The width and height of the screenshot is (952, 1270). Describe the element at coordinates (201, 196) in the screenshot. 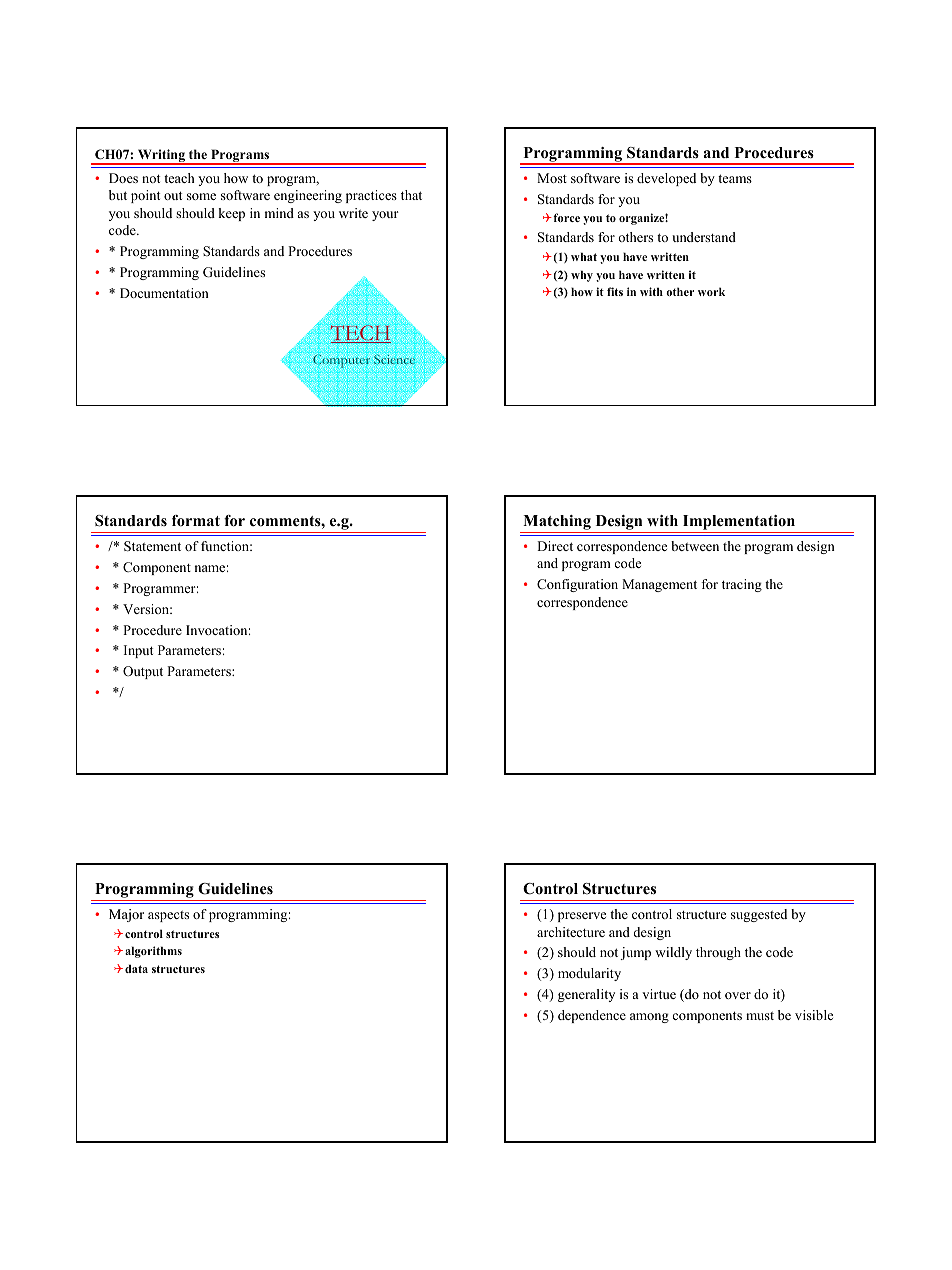

I see `some` at that location.
